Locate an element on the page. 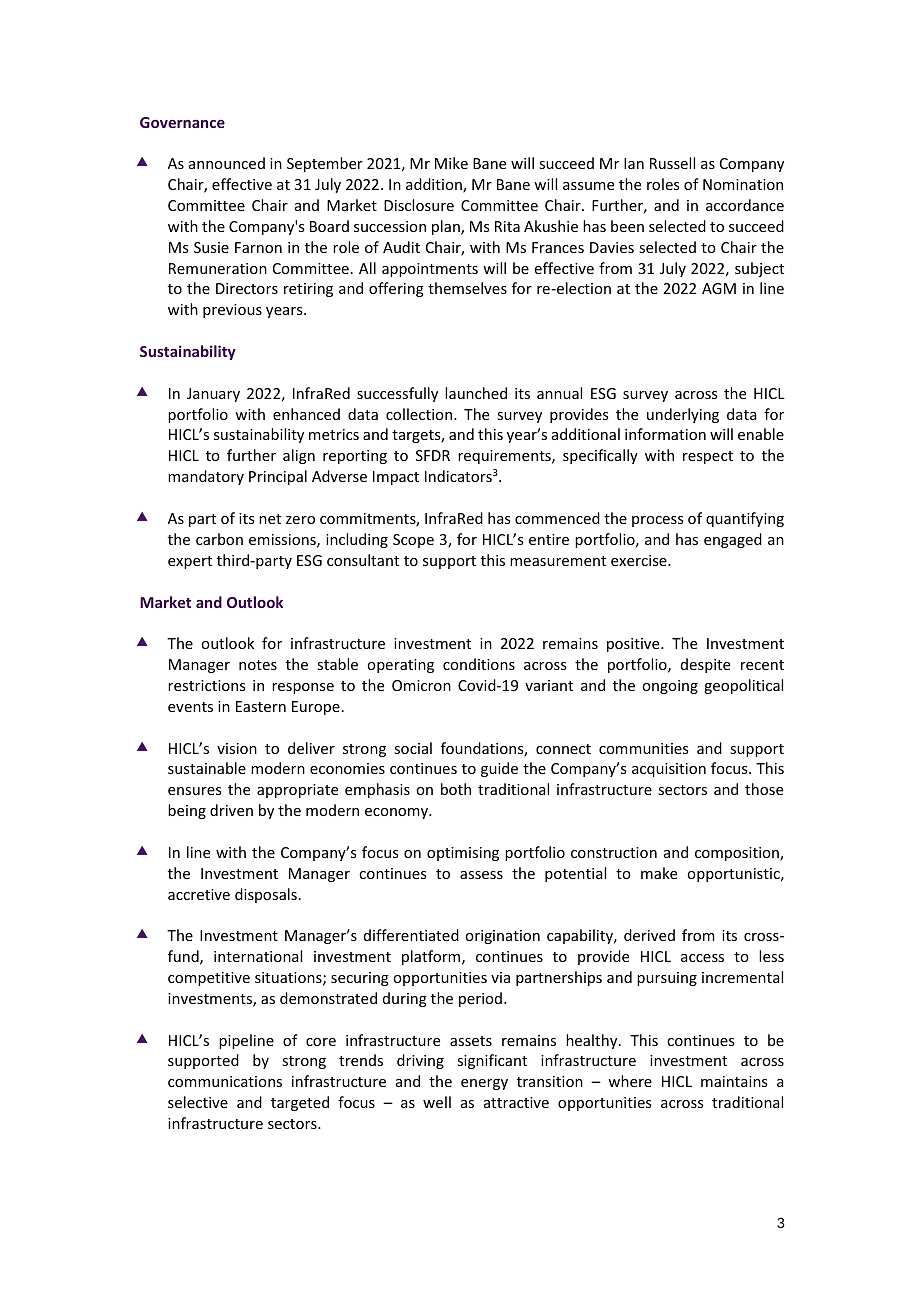 This page has height=1308, width=924. Mike is located at coordinates (451, 163).
